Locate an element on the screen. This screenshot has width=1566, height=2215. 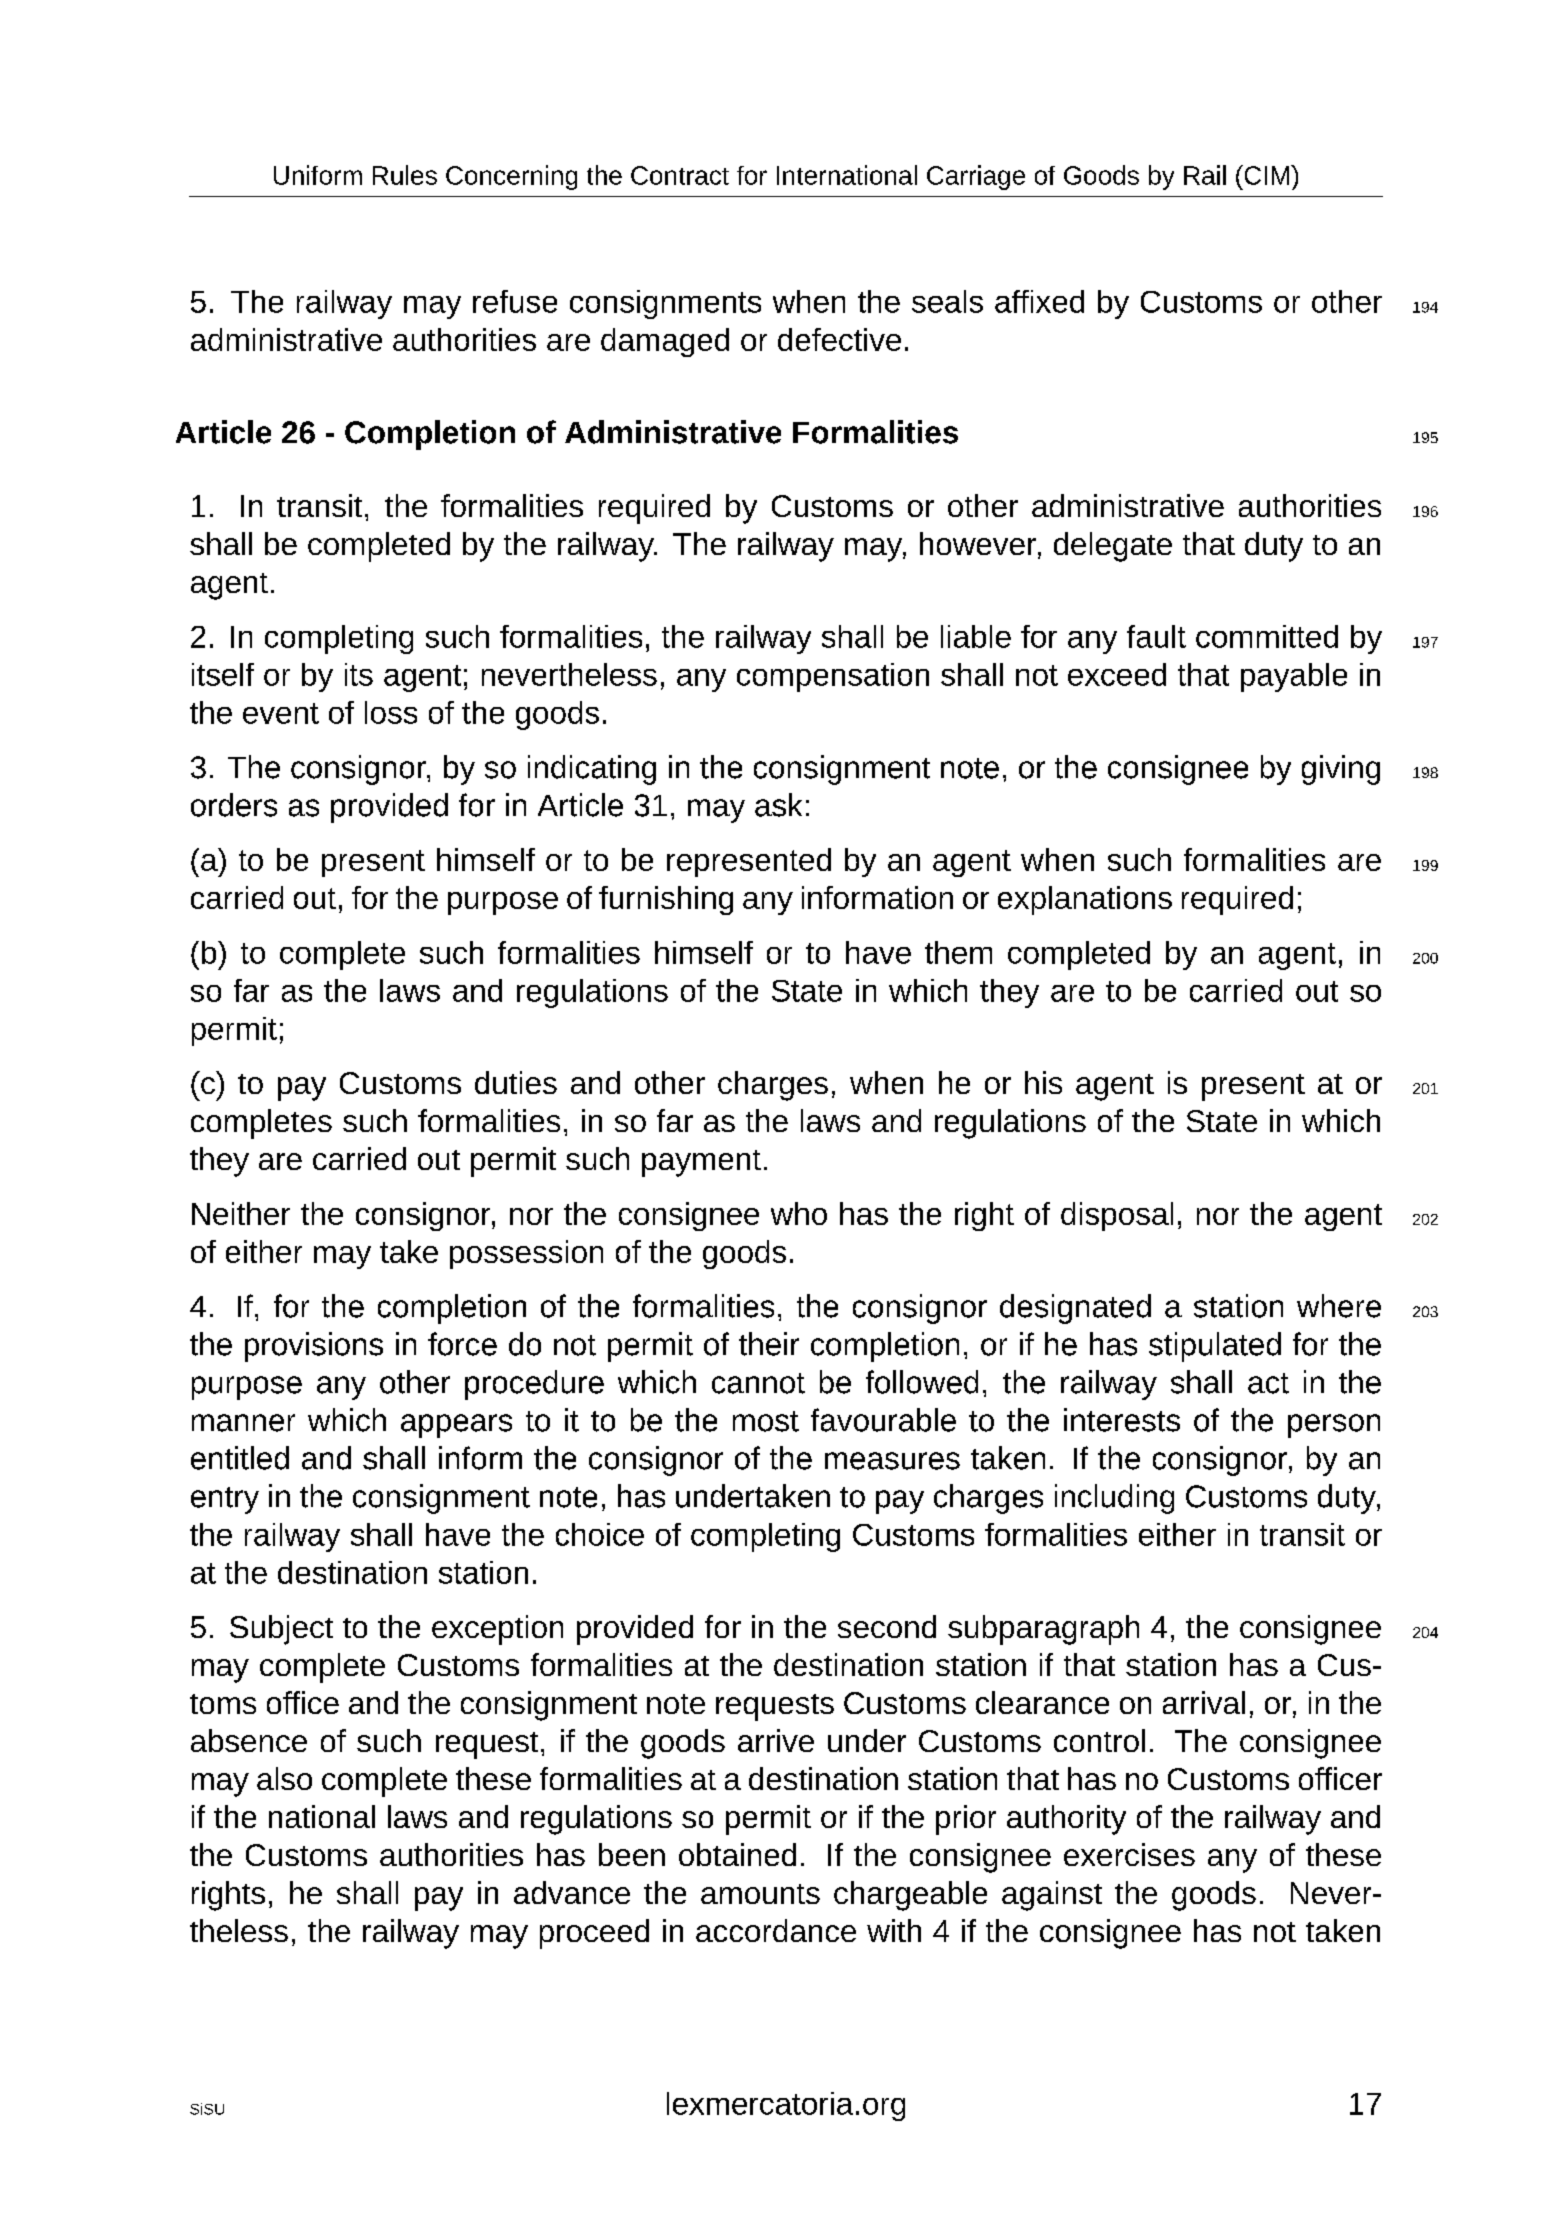
Contract is located at coordinates (680, 175).
